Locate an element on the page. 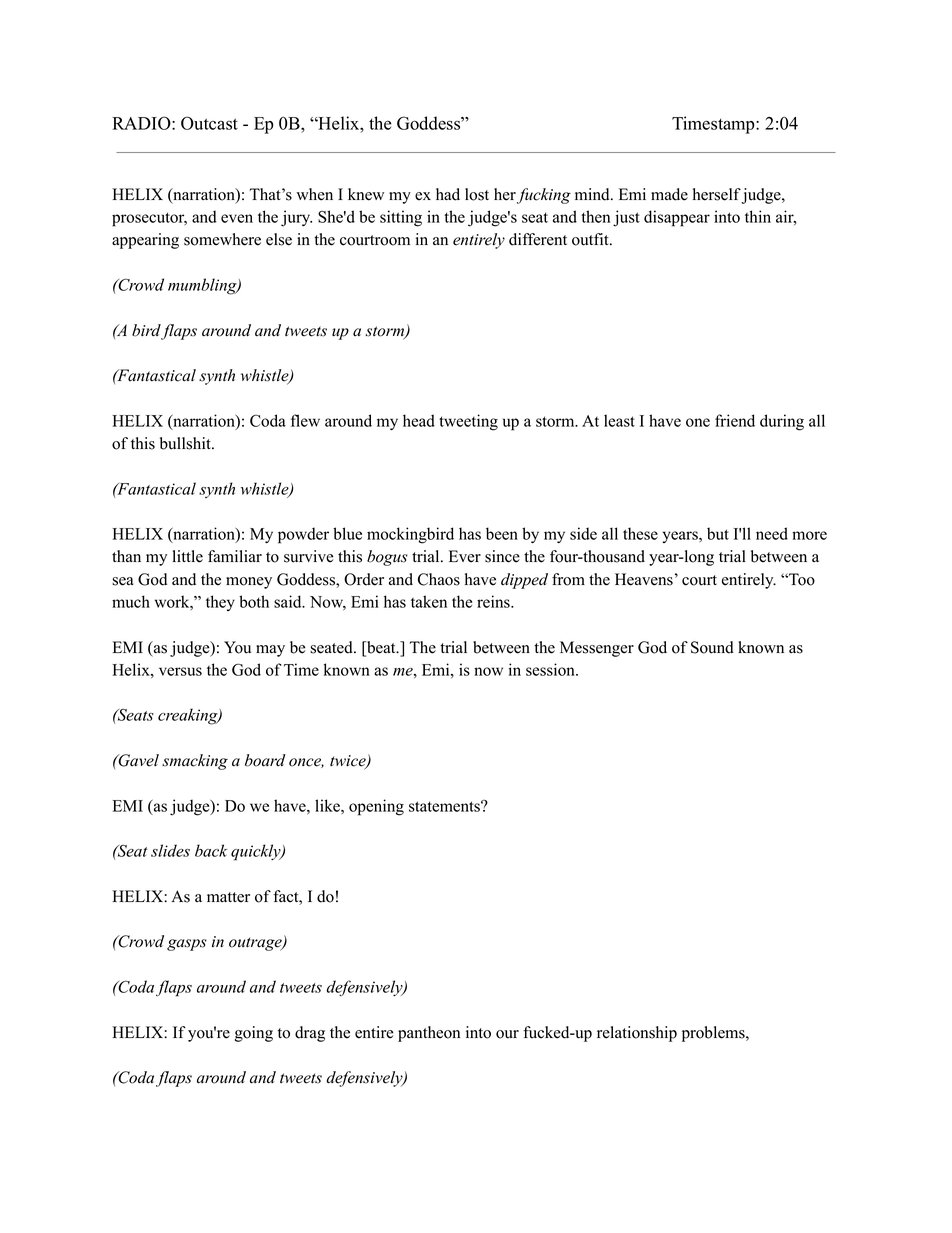 The width and height of the image is (952, 1233). they is located at coordinates (220, 603).
